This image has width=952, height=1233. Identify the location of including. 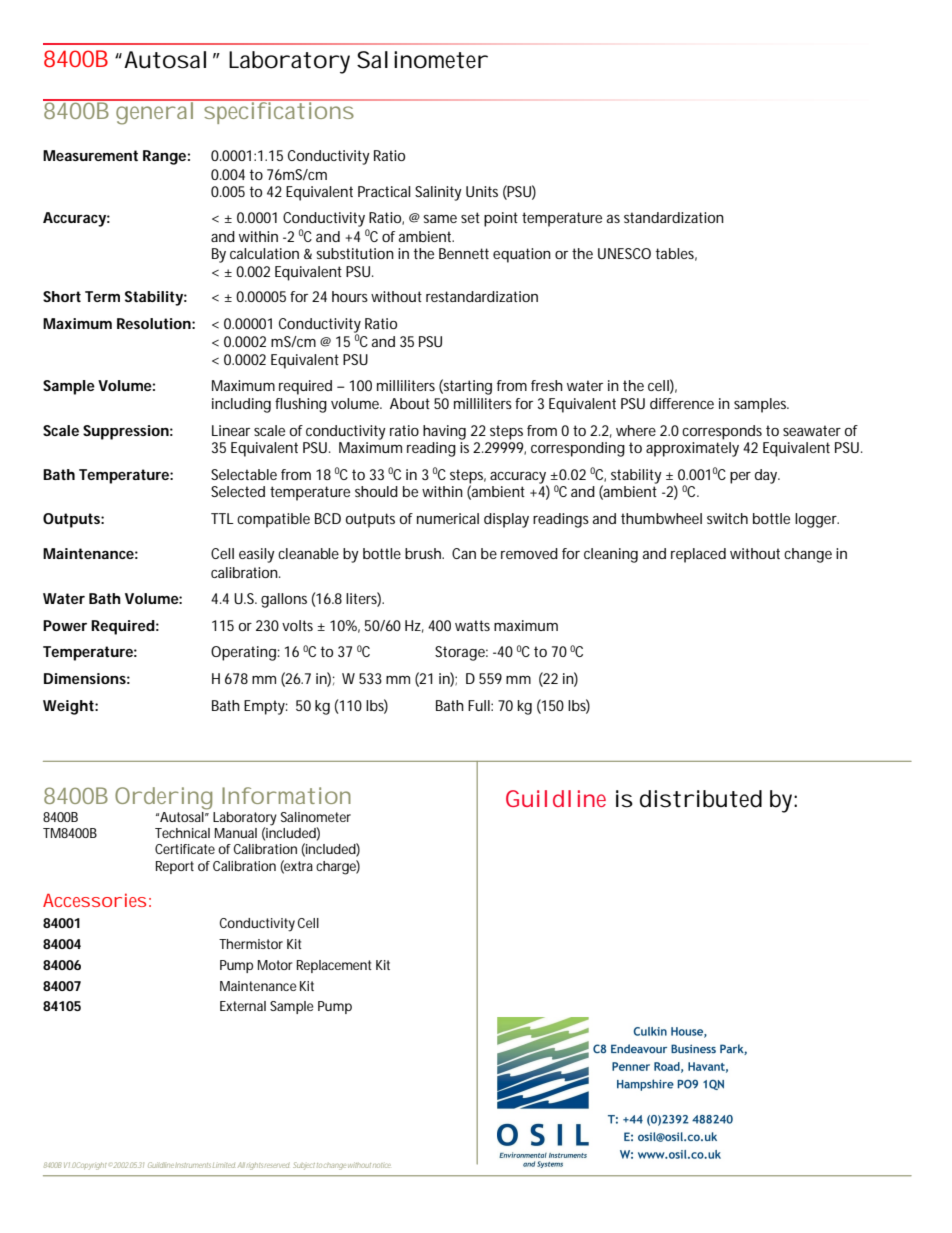
(241, 405).
